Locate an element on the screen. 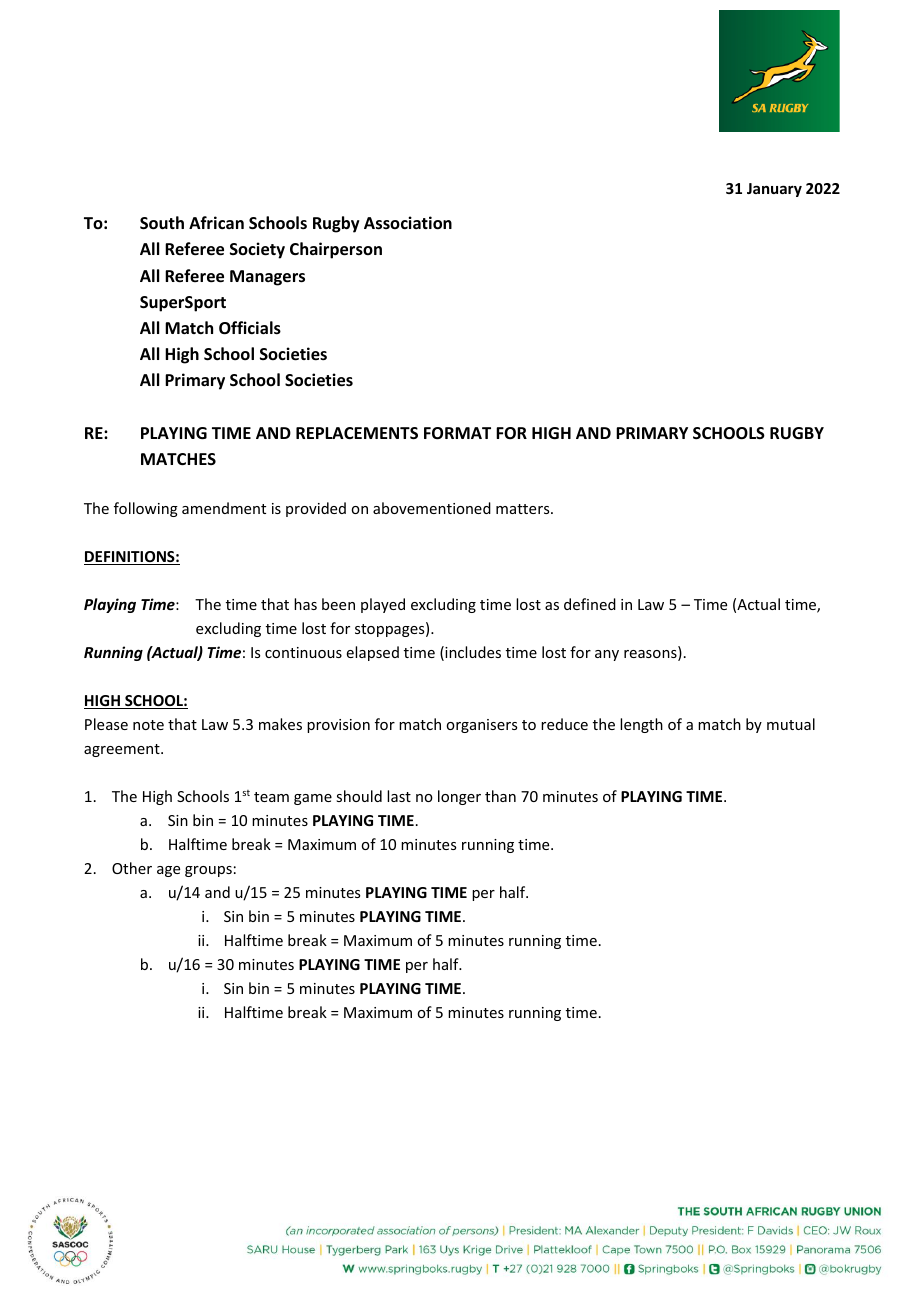  defined is located at coordinates (590, 604).
